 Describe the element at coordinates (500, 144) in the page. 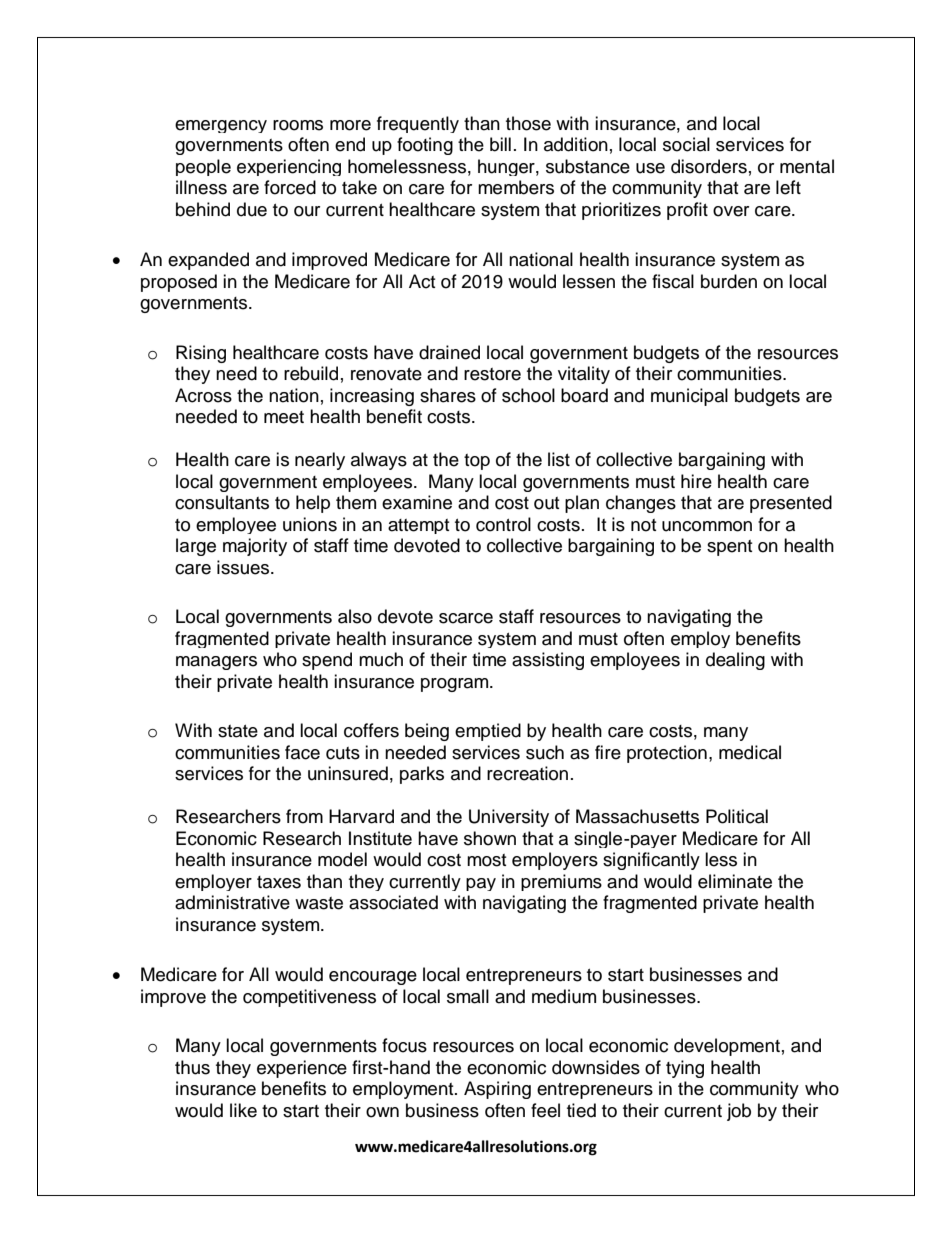

I see `bill` at that location.
